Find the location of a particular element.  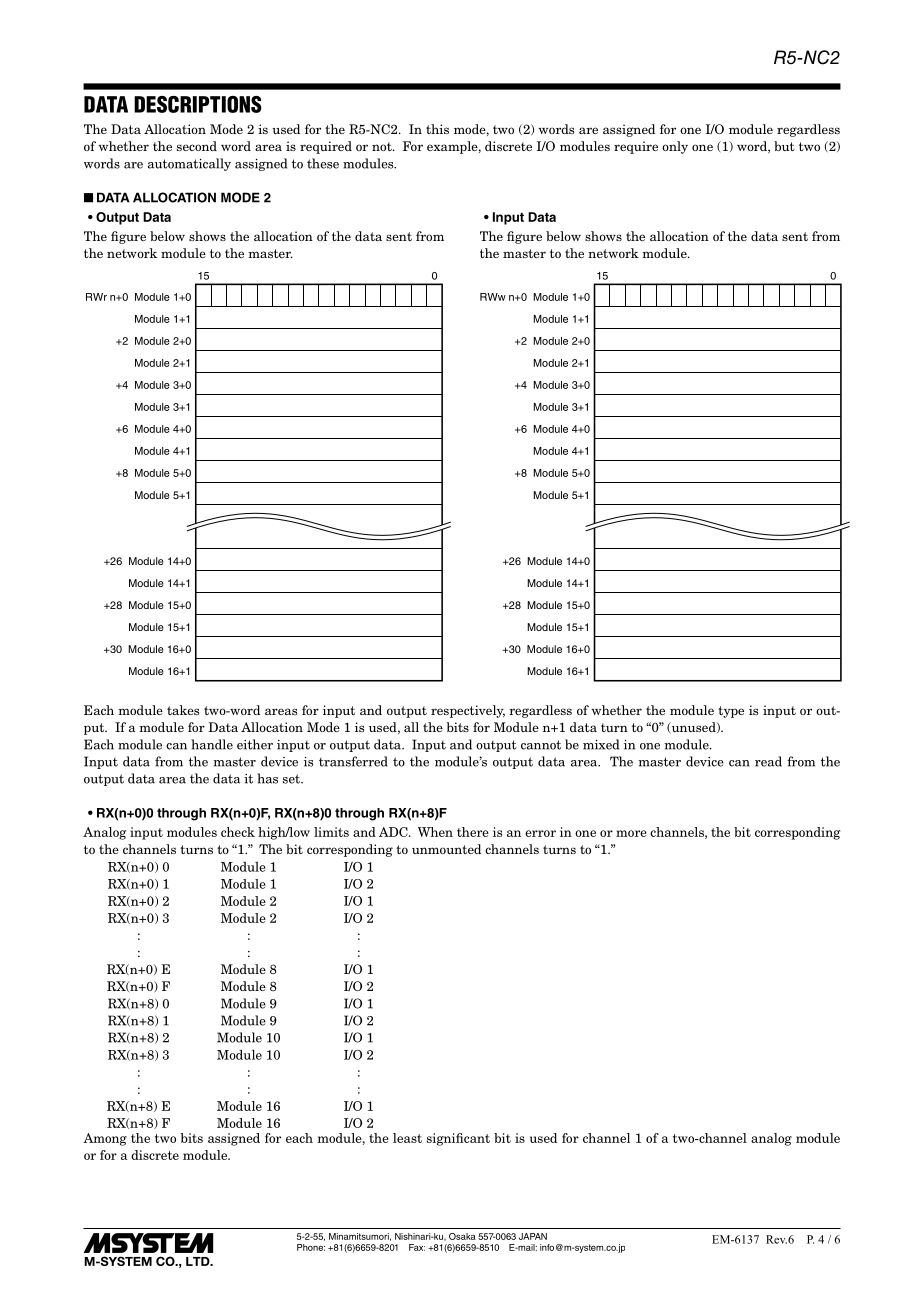

but is located at coordinates (784, 146).
